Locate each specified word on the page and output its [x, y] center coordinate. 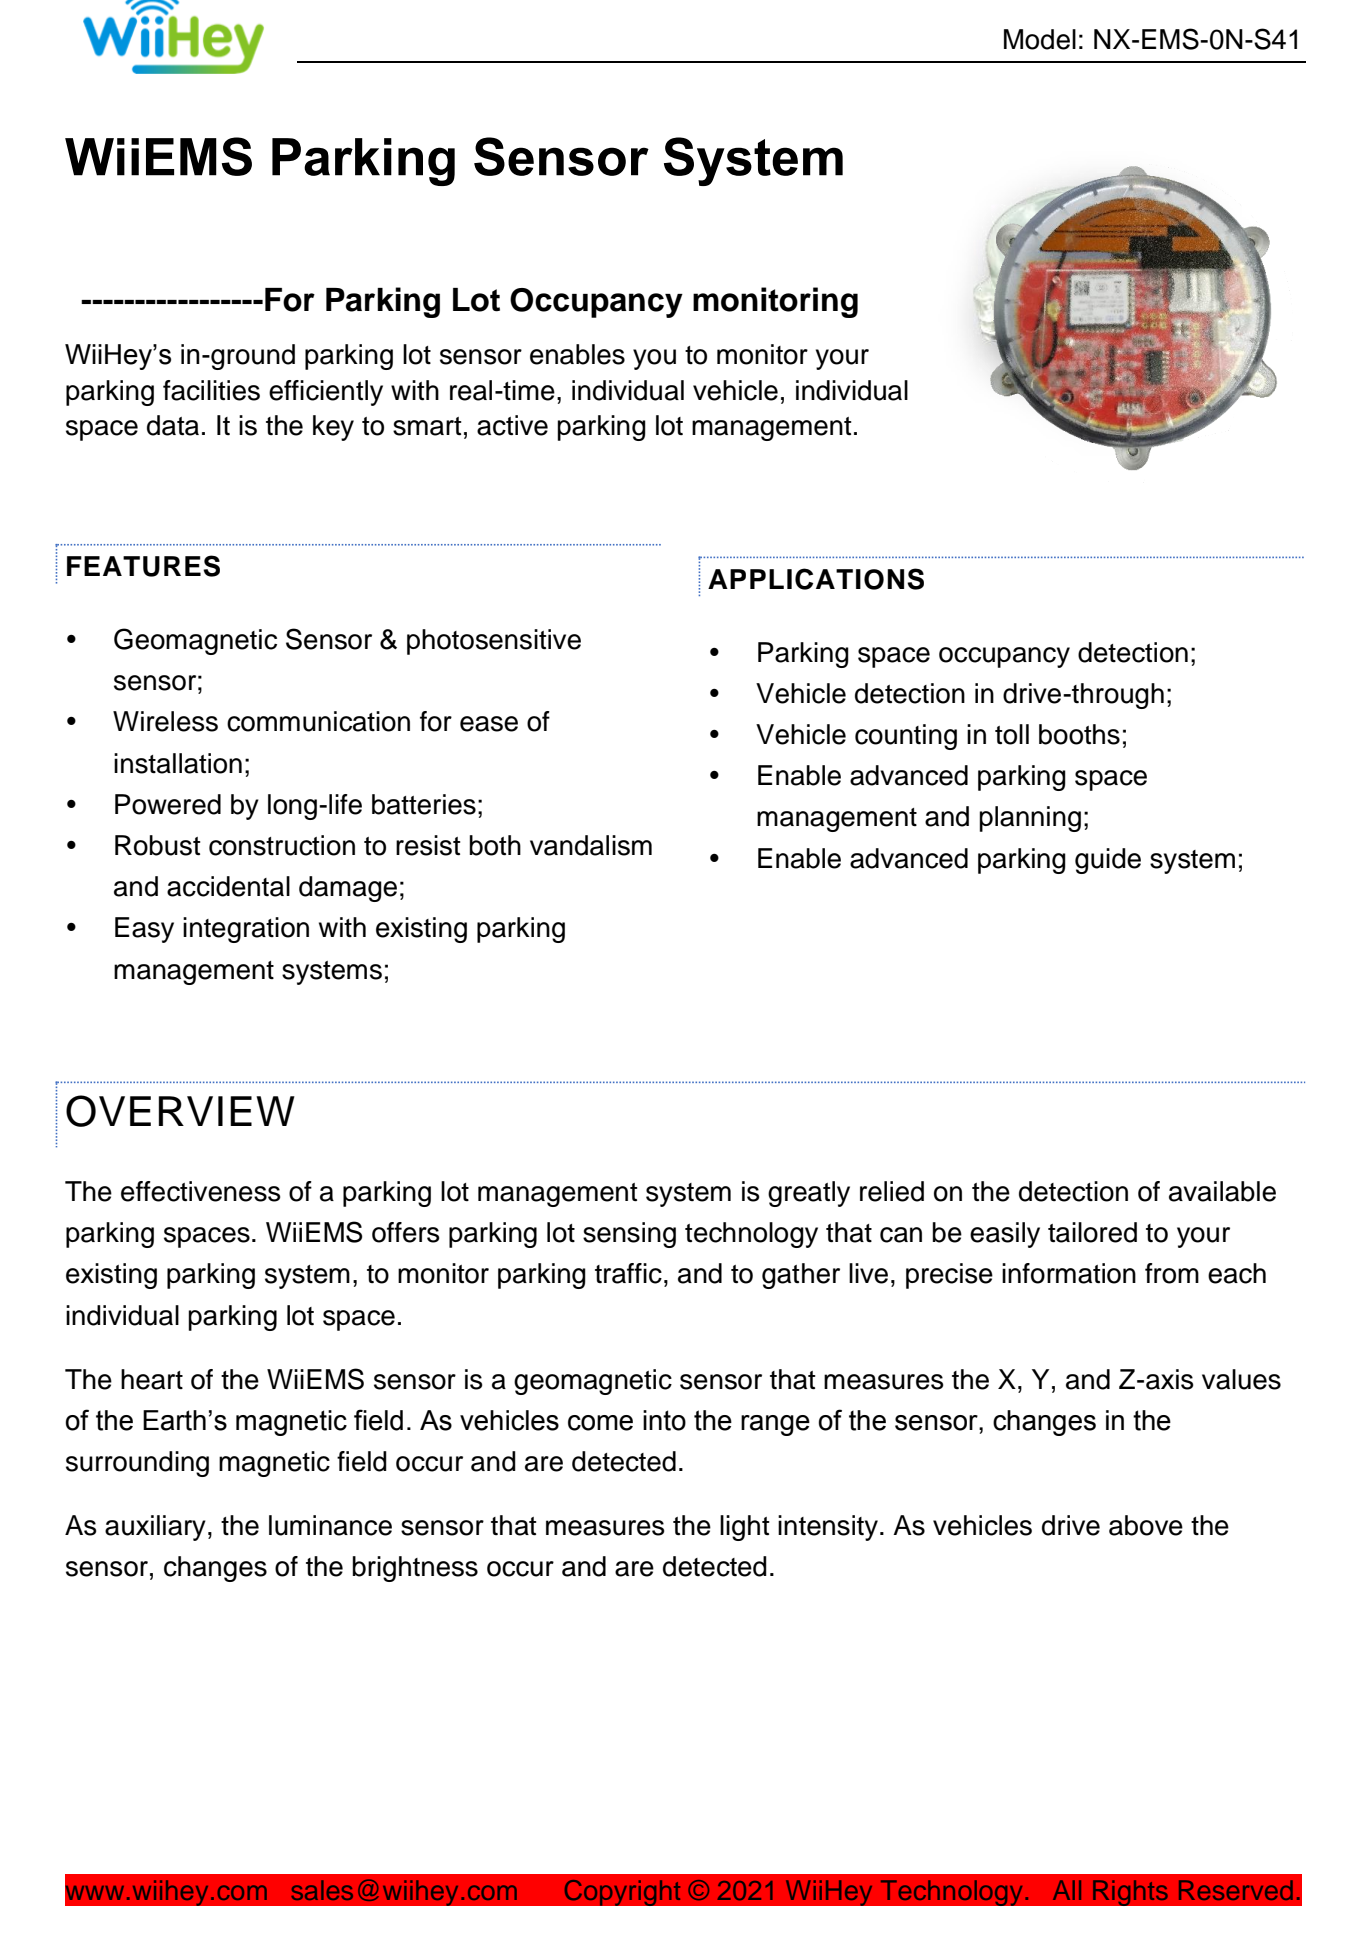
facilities [211, 390]
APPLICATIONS [816, 579]
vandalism [591, 845]
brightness [415, 1569]
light [745, 1528]
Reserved [1236, 1890]
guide [1108, 861]
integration [246, 930]
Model [1040, 39]
